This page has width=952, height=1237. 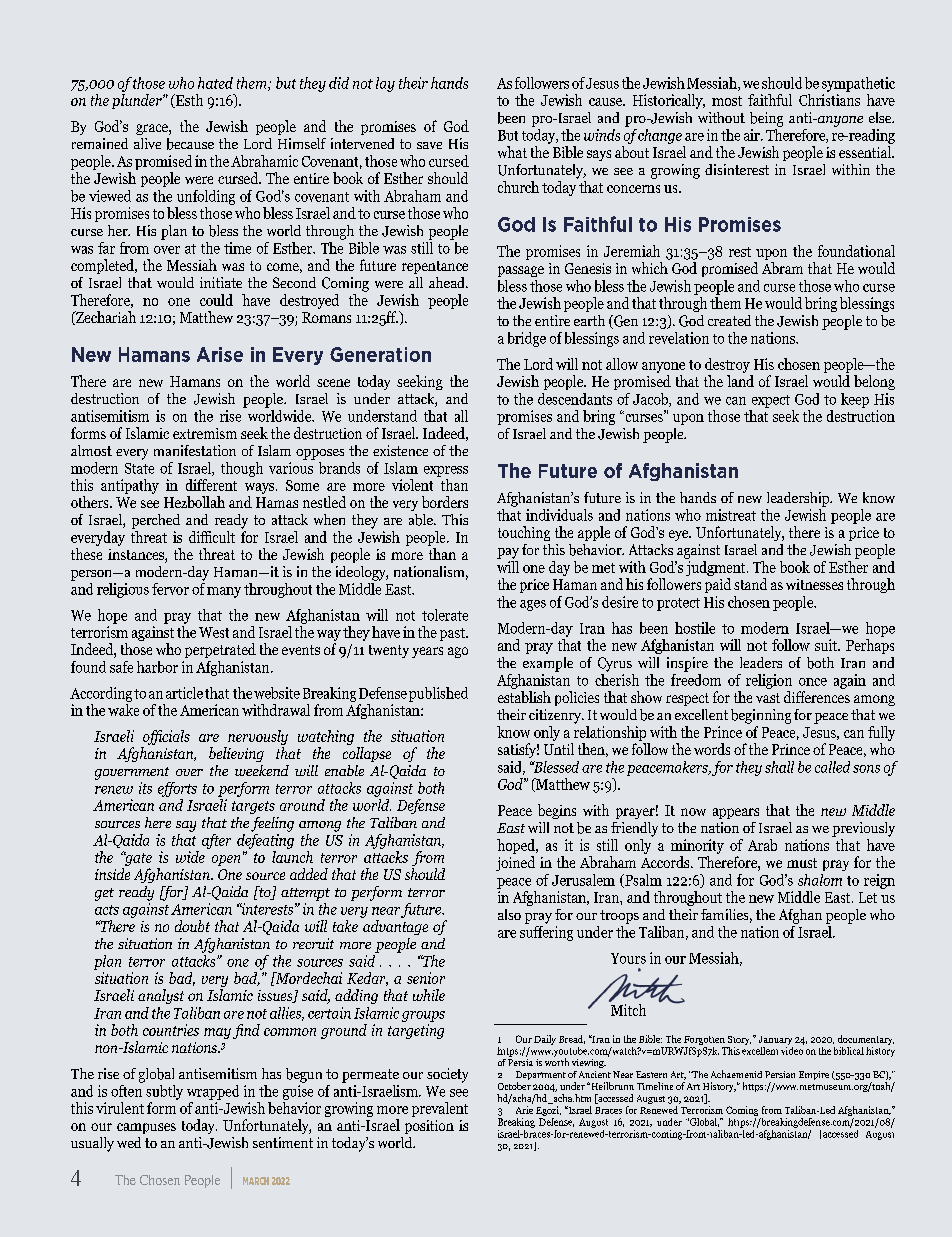 What do you see at coordinates (814, 1075) in the page?
I see `Empire` at bounding box center [814, 1075].
